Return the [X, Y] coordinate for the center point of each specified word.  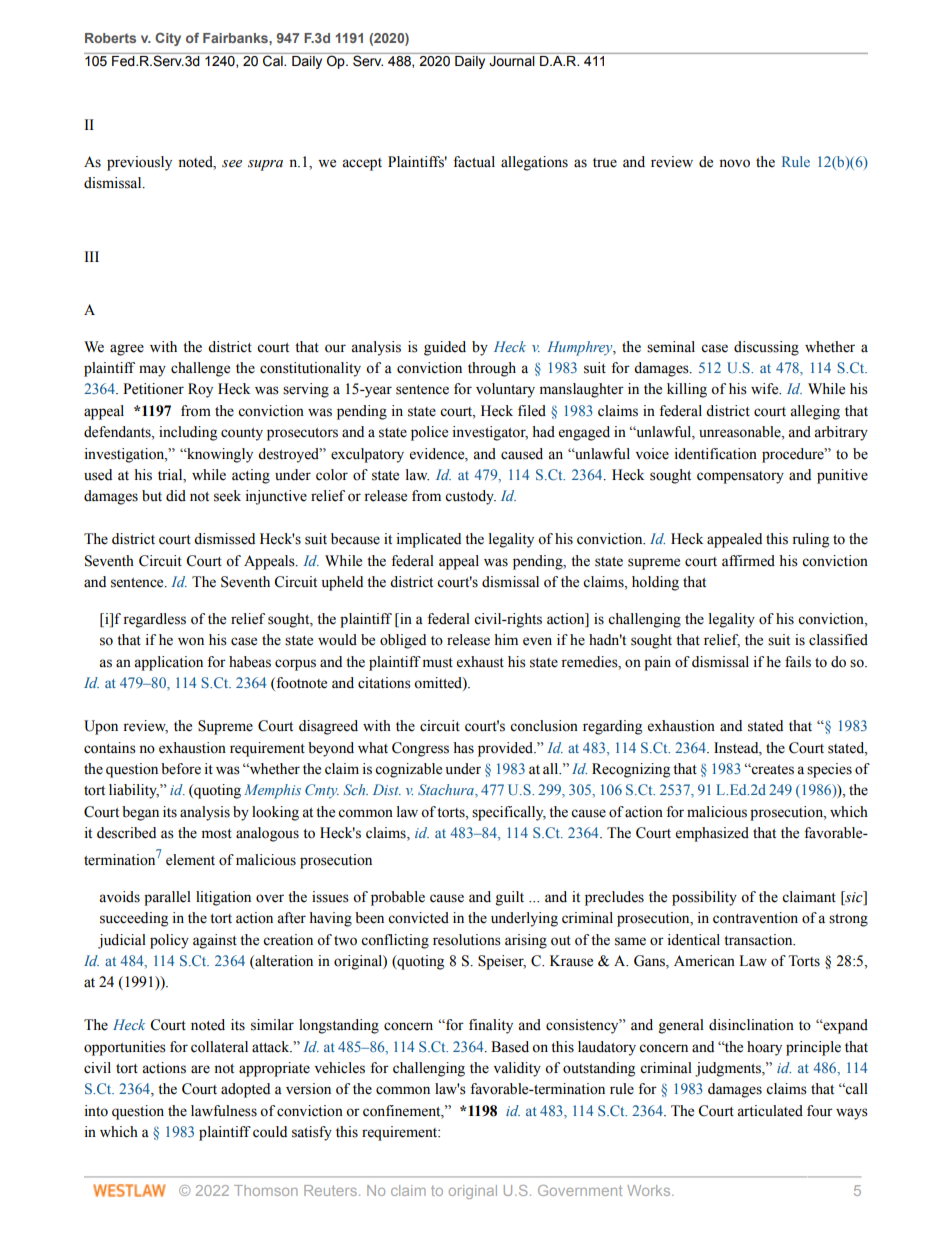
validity [517, 1069]
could [270, 1132]
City [168, 39]
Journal [511, 61]
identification [716, 454]
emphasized [712, 834]
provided [507, 749]
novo [734, 163]
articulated [770, 1111]
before [181, 769]
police [429, 433]
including [188, 433]
